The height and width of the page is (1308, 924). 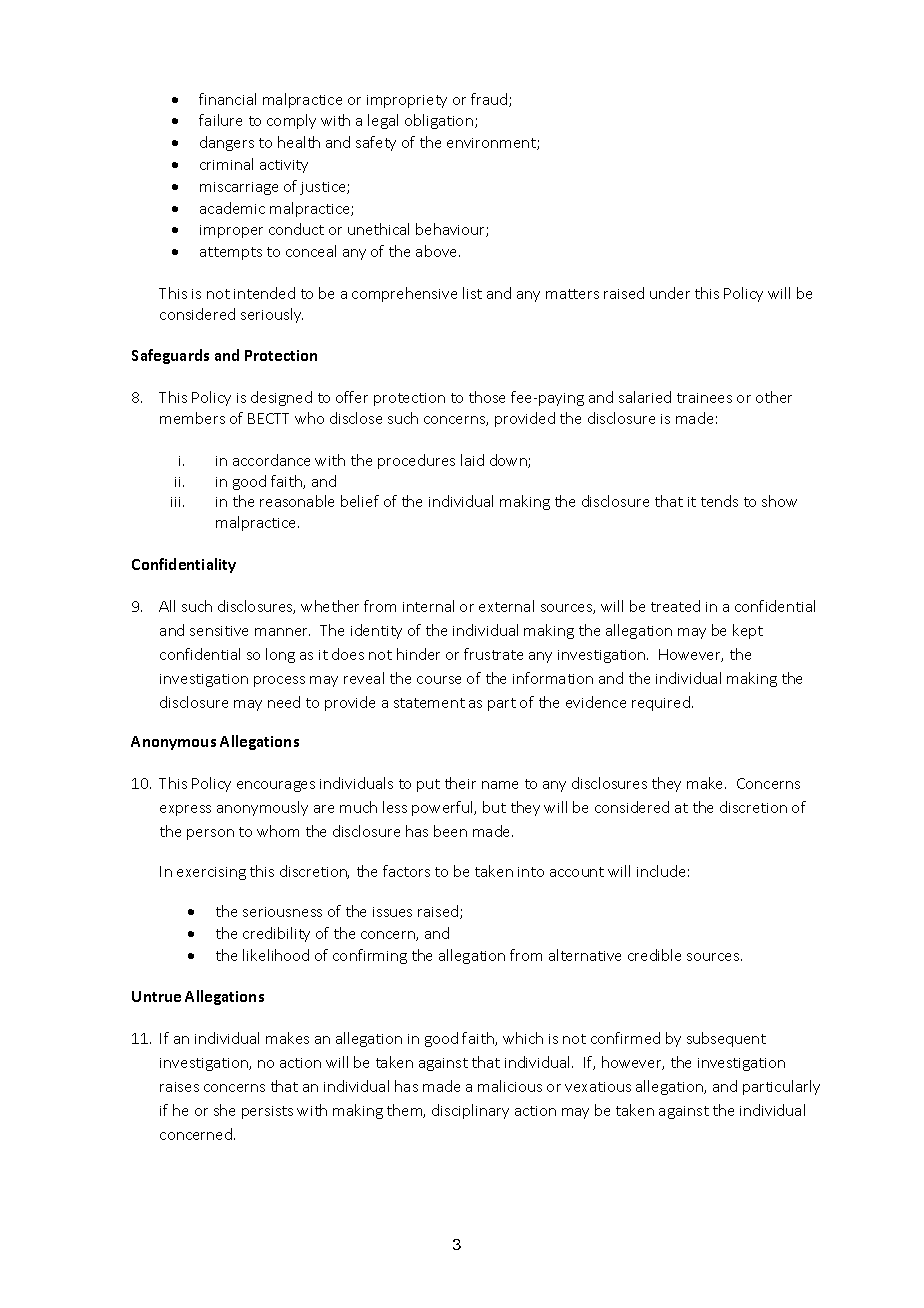 I want to click on external, so click(x=506, y=606).
